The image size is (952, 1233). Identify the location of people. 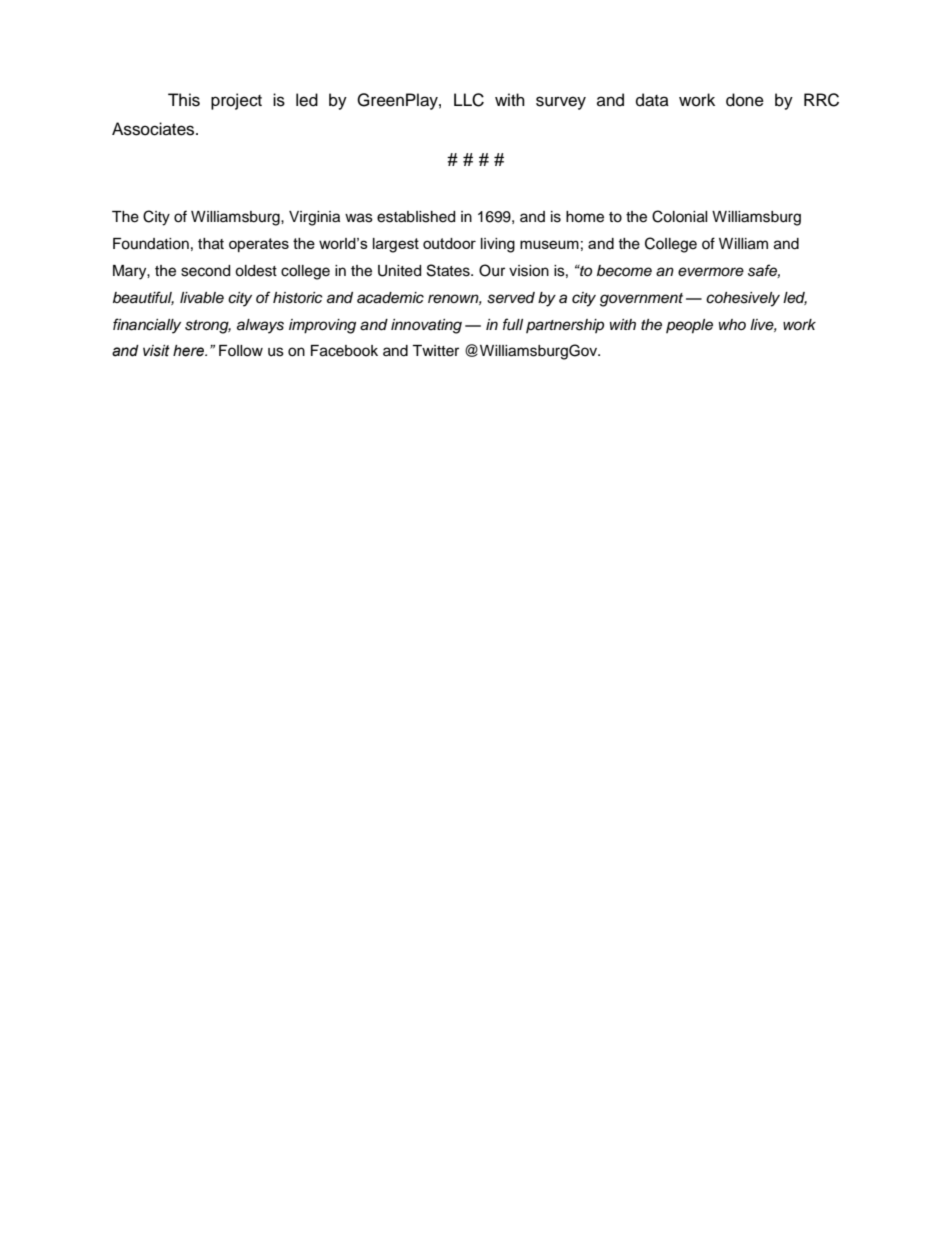
(689, 326).
